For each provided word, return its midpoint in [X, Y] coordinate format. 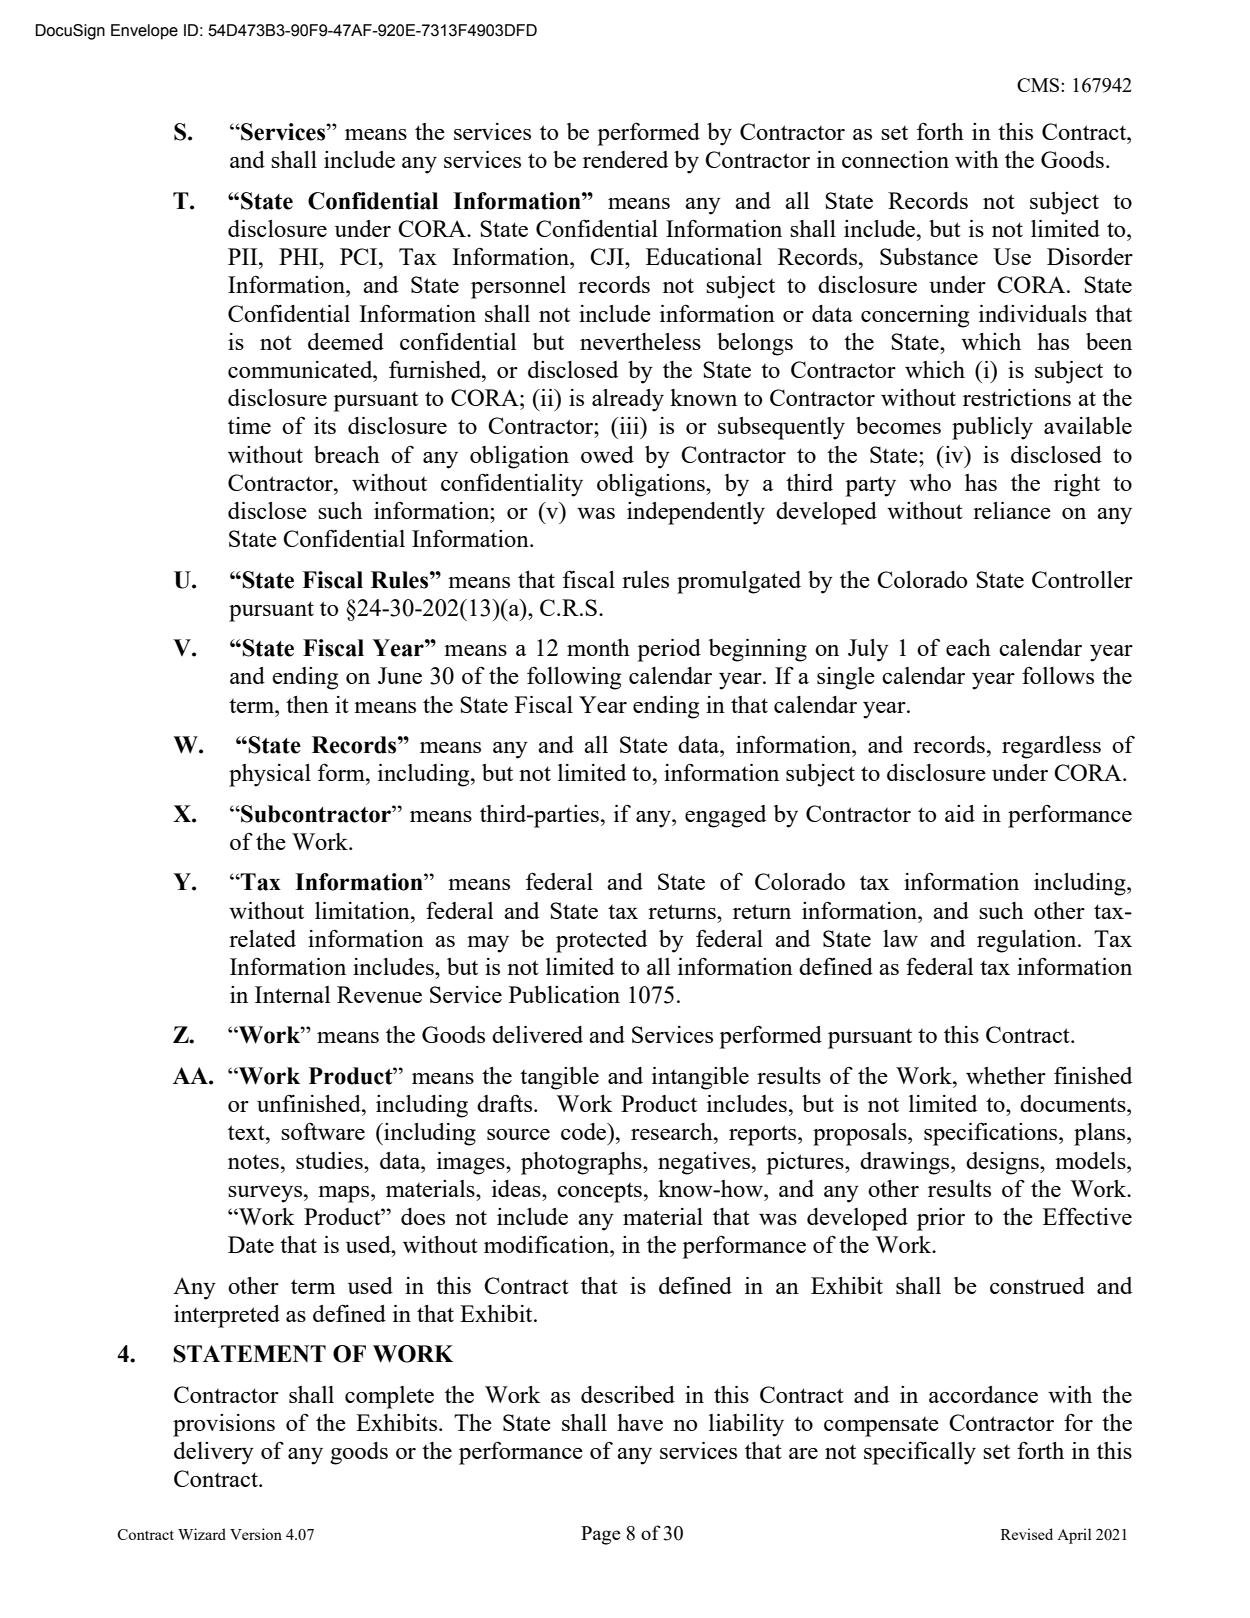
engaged [725, 816]
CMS [1039, 85]
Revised [1027, 1534]
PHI [299, 256]
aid [960, 813]
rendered [625, 159]
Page [601, 1535]
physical [270, 775]
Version [256, 1534]
